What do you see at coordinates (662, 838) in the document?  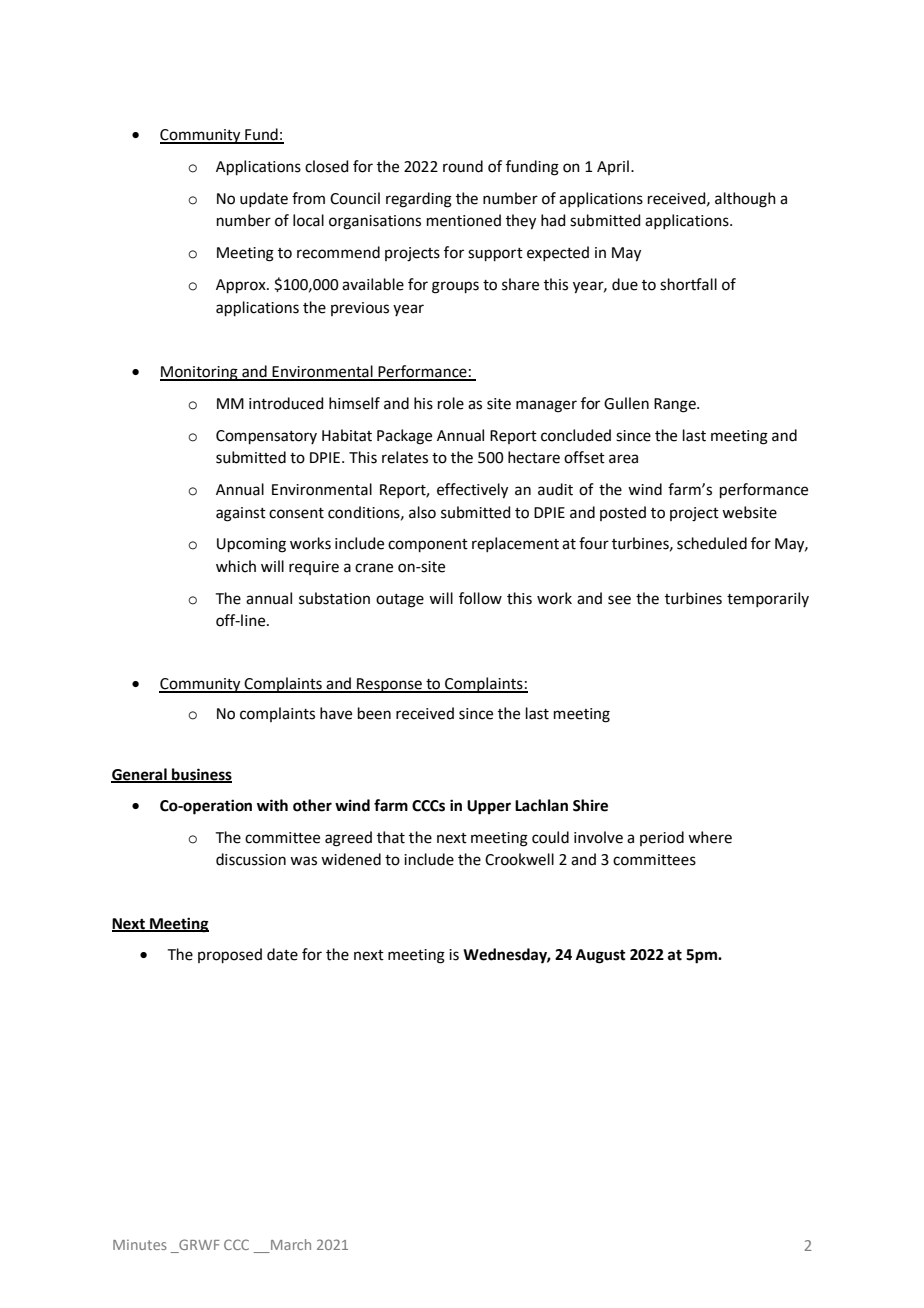 I see `period` at bounding box center [662, 838].
